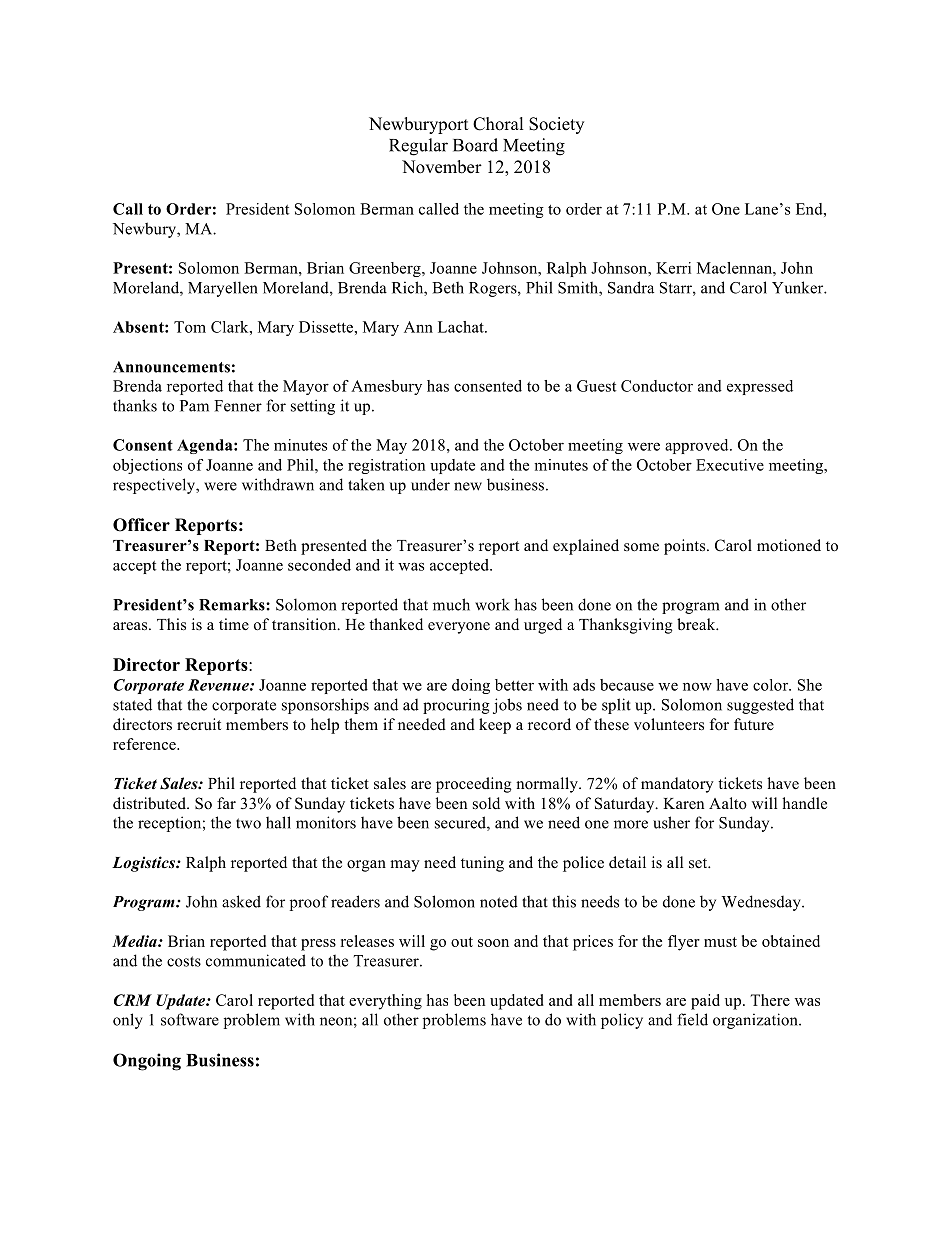 Image resolution: width=952 pixels, height=1233 pixels. What do you see at coordinates (451, 604) in the document?
I see `much` at bounding box center [451, 604].
